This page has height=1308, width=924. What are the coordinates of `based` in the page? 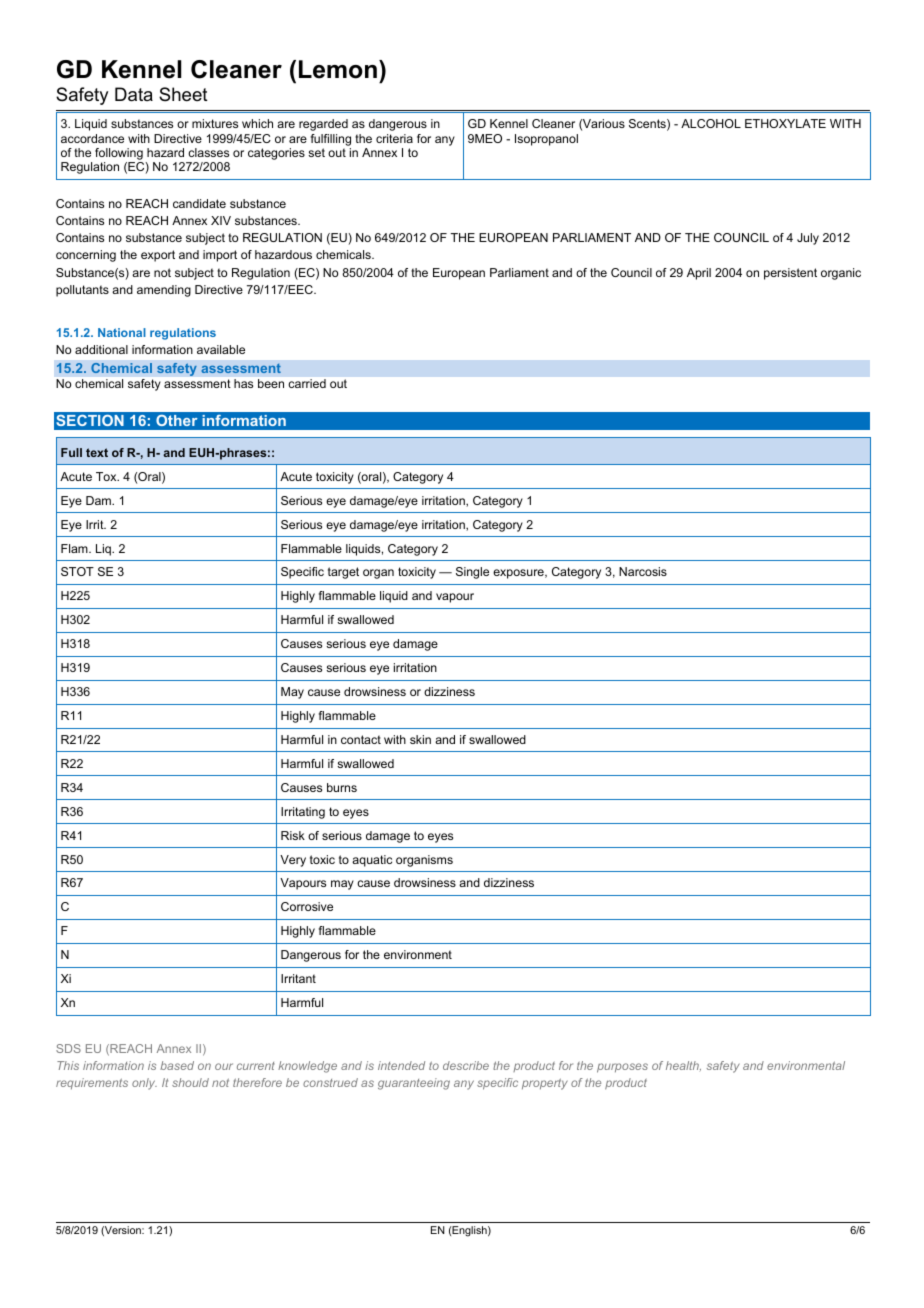 It's located at (177, 1065).
